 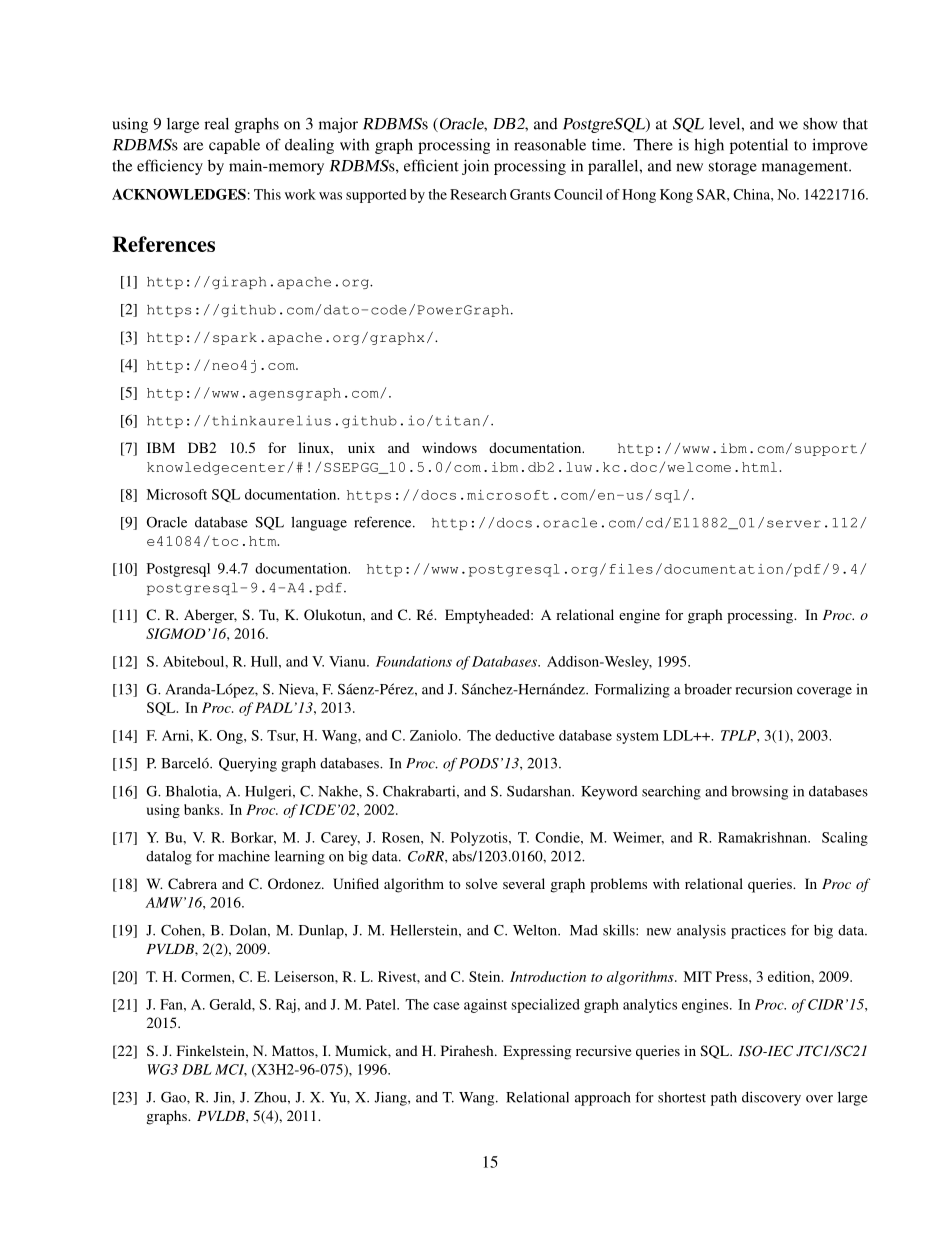 What do you see at coordinates (764, 689) in the document?
I see `recursion` at bounding box center [764, 689].
